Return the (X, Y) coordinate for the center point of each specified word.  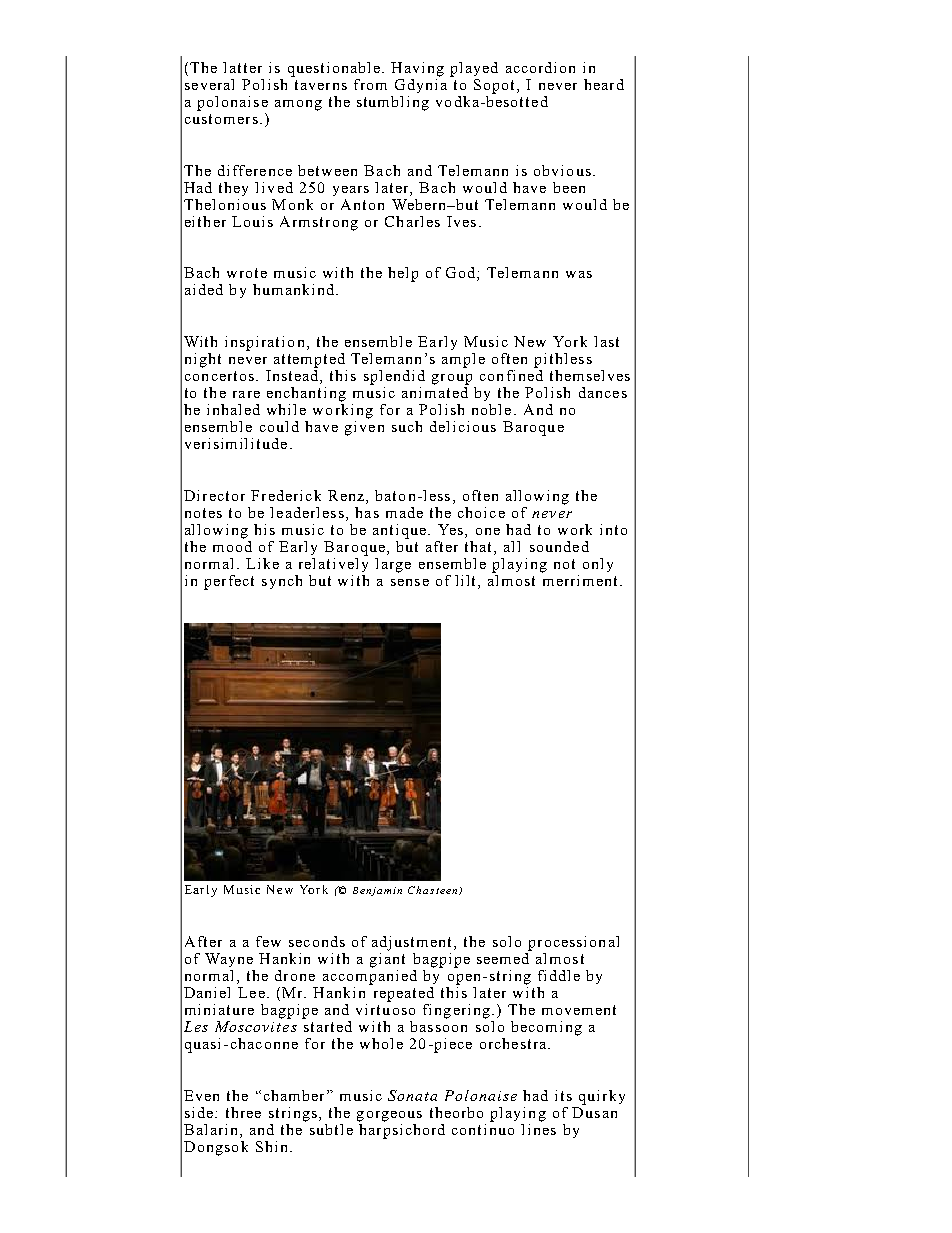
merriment (582, 580)
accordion (540, 67)
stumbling (393, 103)
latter (242, 67)
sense (410, 582)
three (243, 1112)
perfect (229, 582)
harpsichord (402, 1130)
